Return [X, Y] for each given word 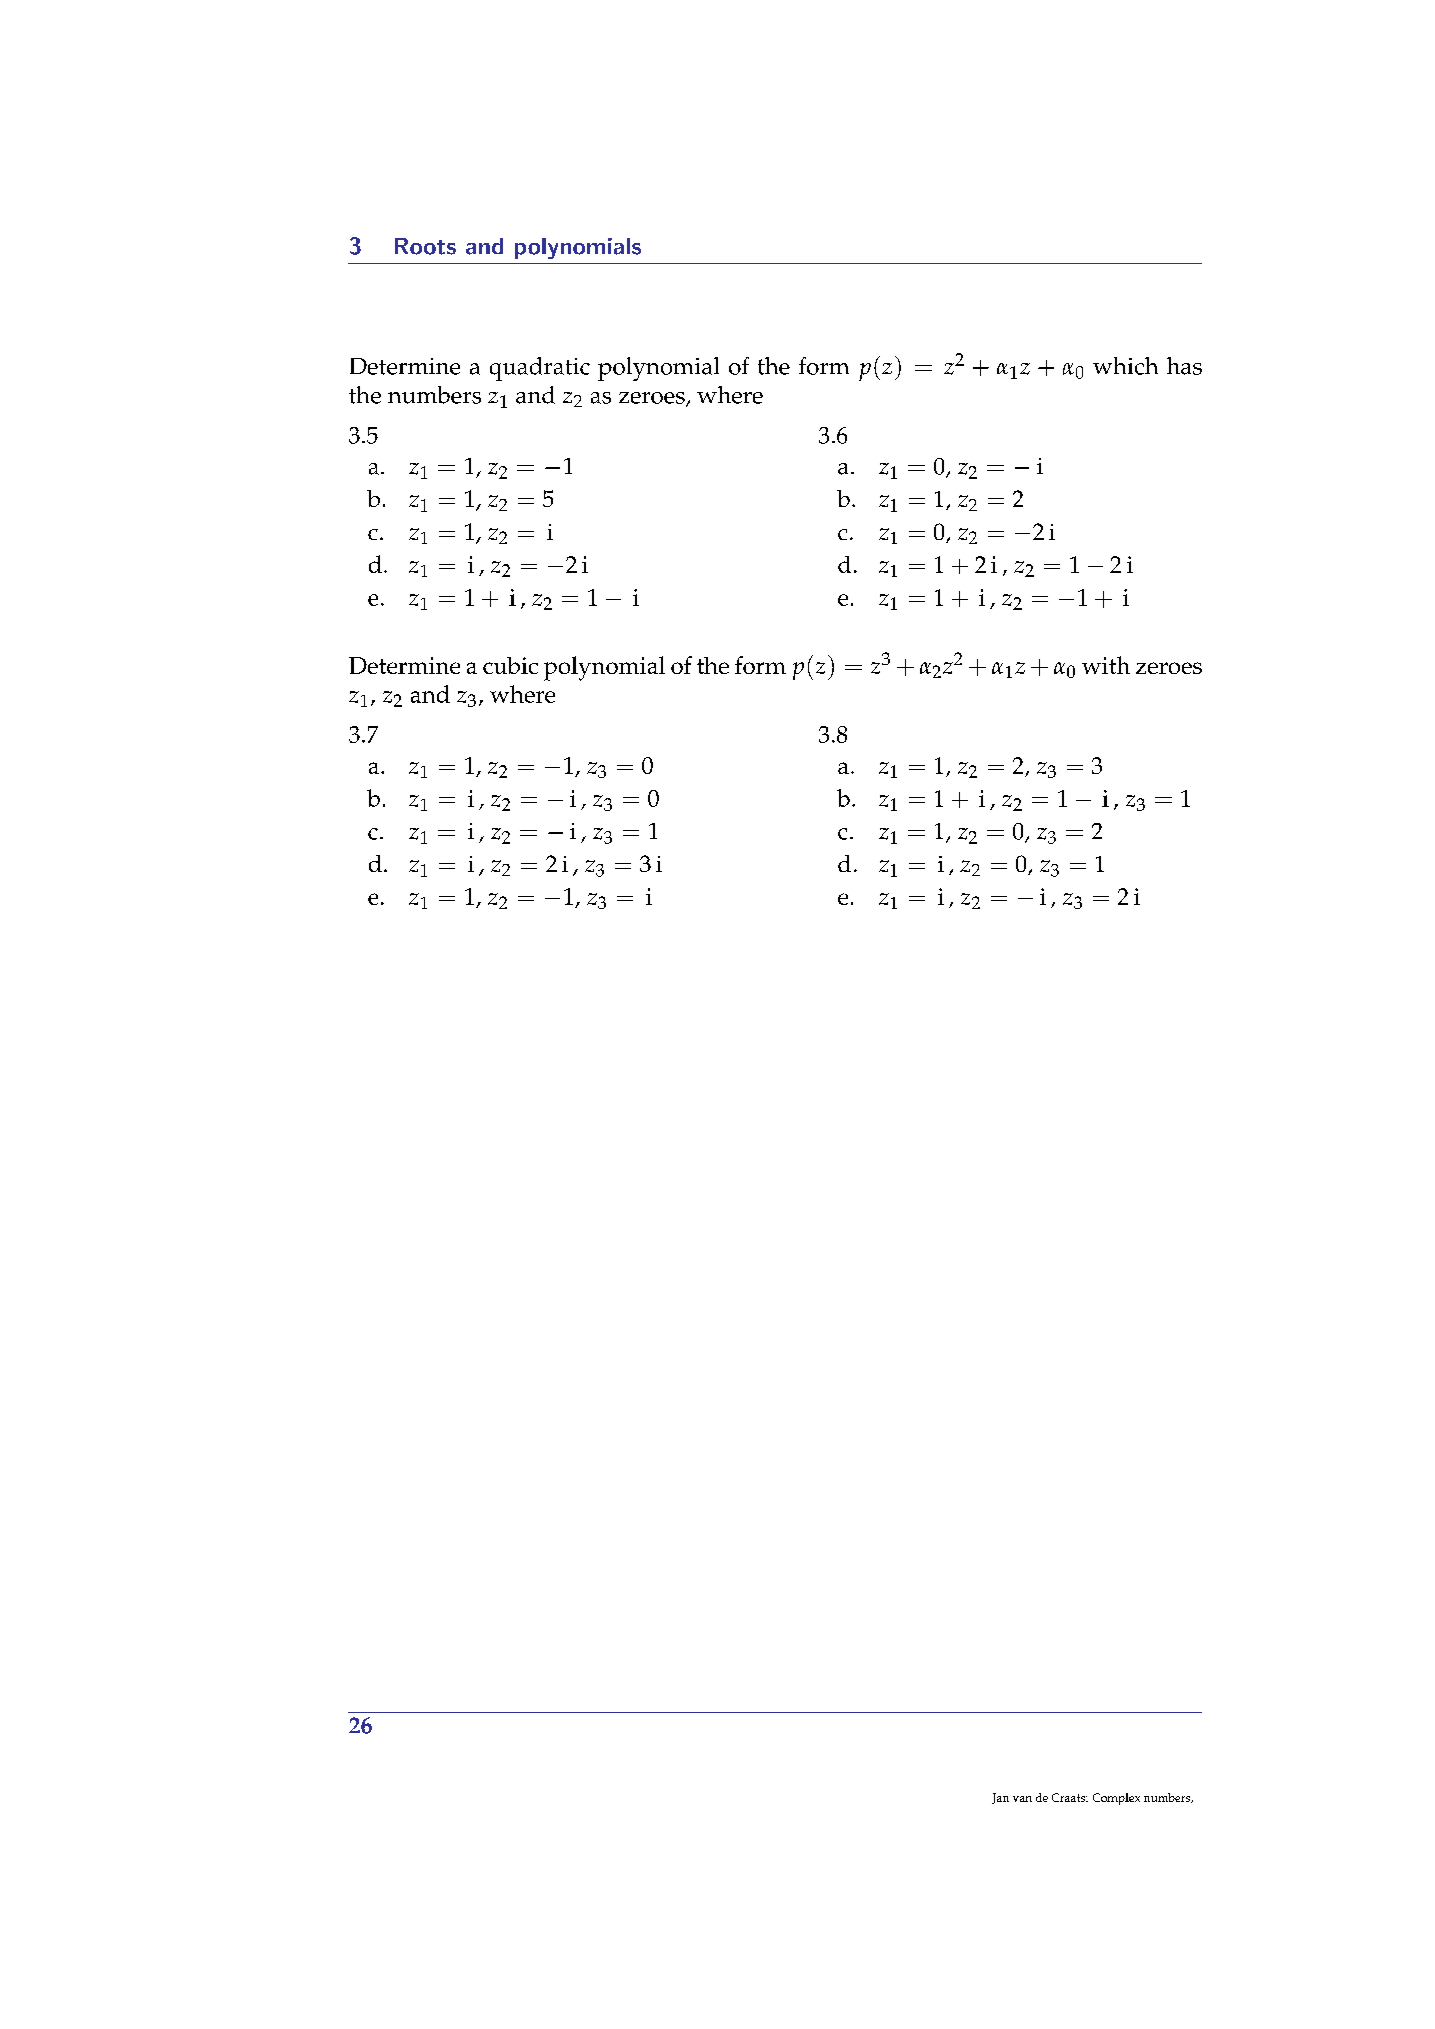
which [1125, 366]
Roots [425, 246]
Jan [1000, 1798]
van [1022, 1799]
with [1106, 665]
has [1184, 366]
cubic [510, 665]
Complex [1116, 1799]
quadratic [540, 369]
